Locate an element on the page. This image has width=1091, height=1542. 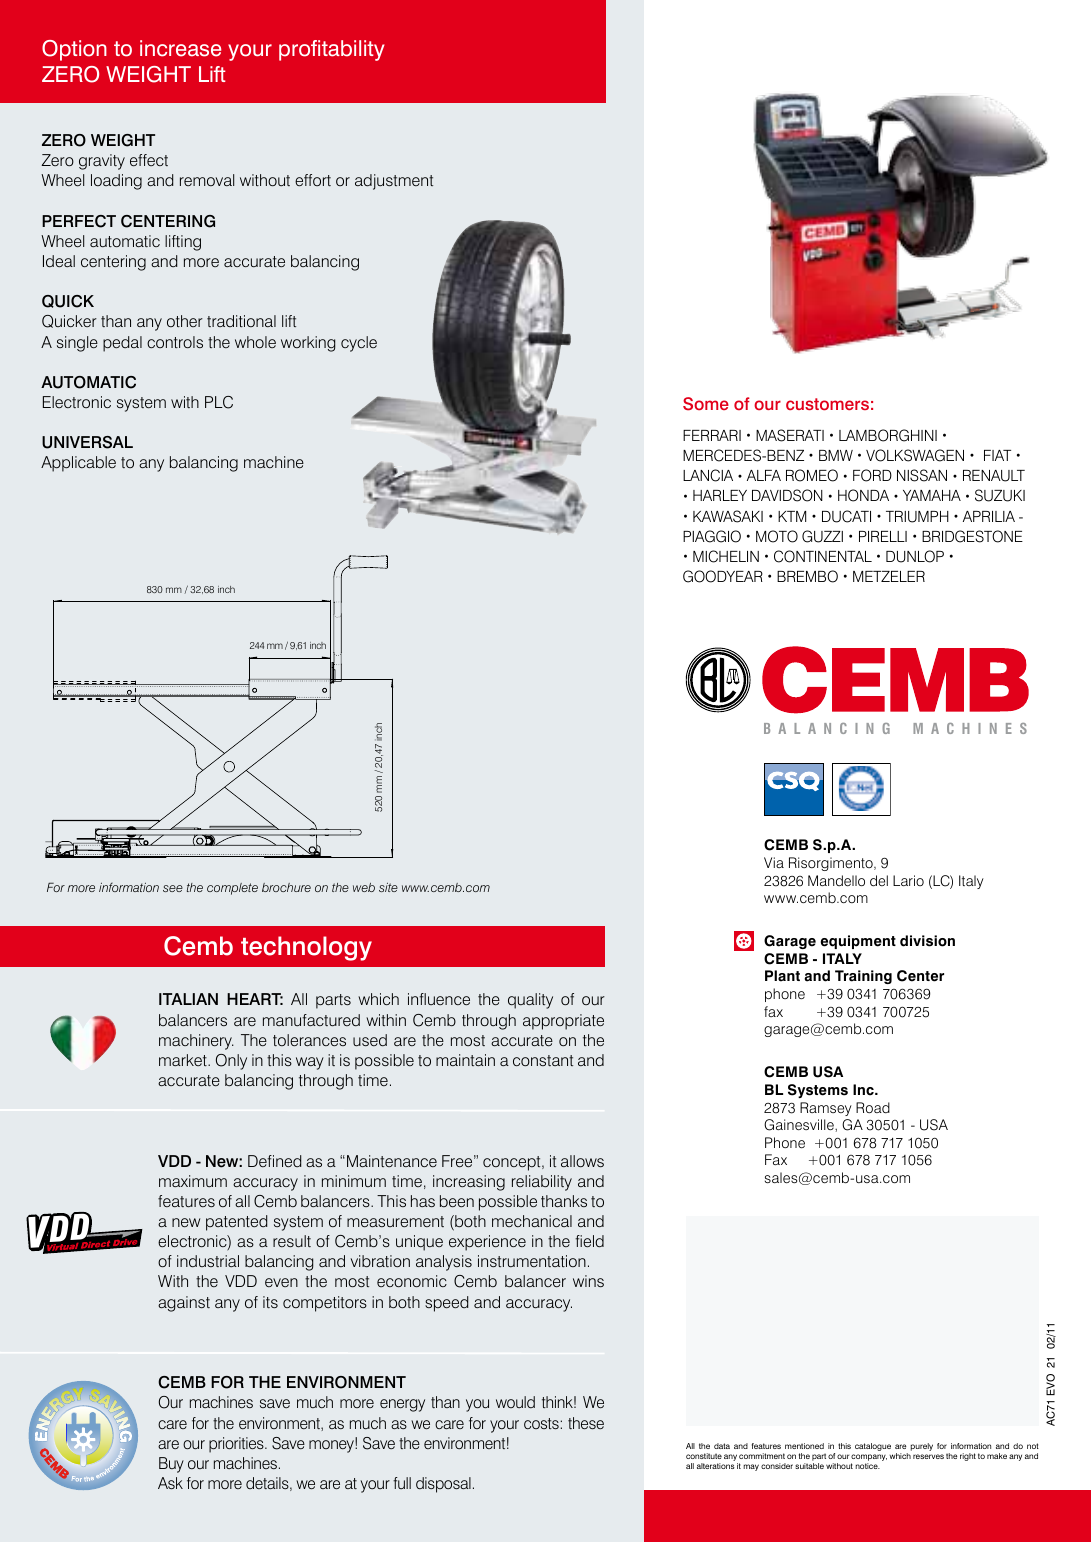
Buy is located at coordinates (171, 1465).
